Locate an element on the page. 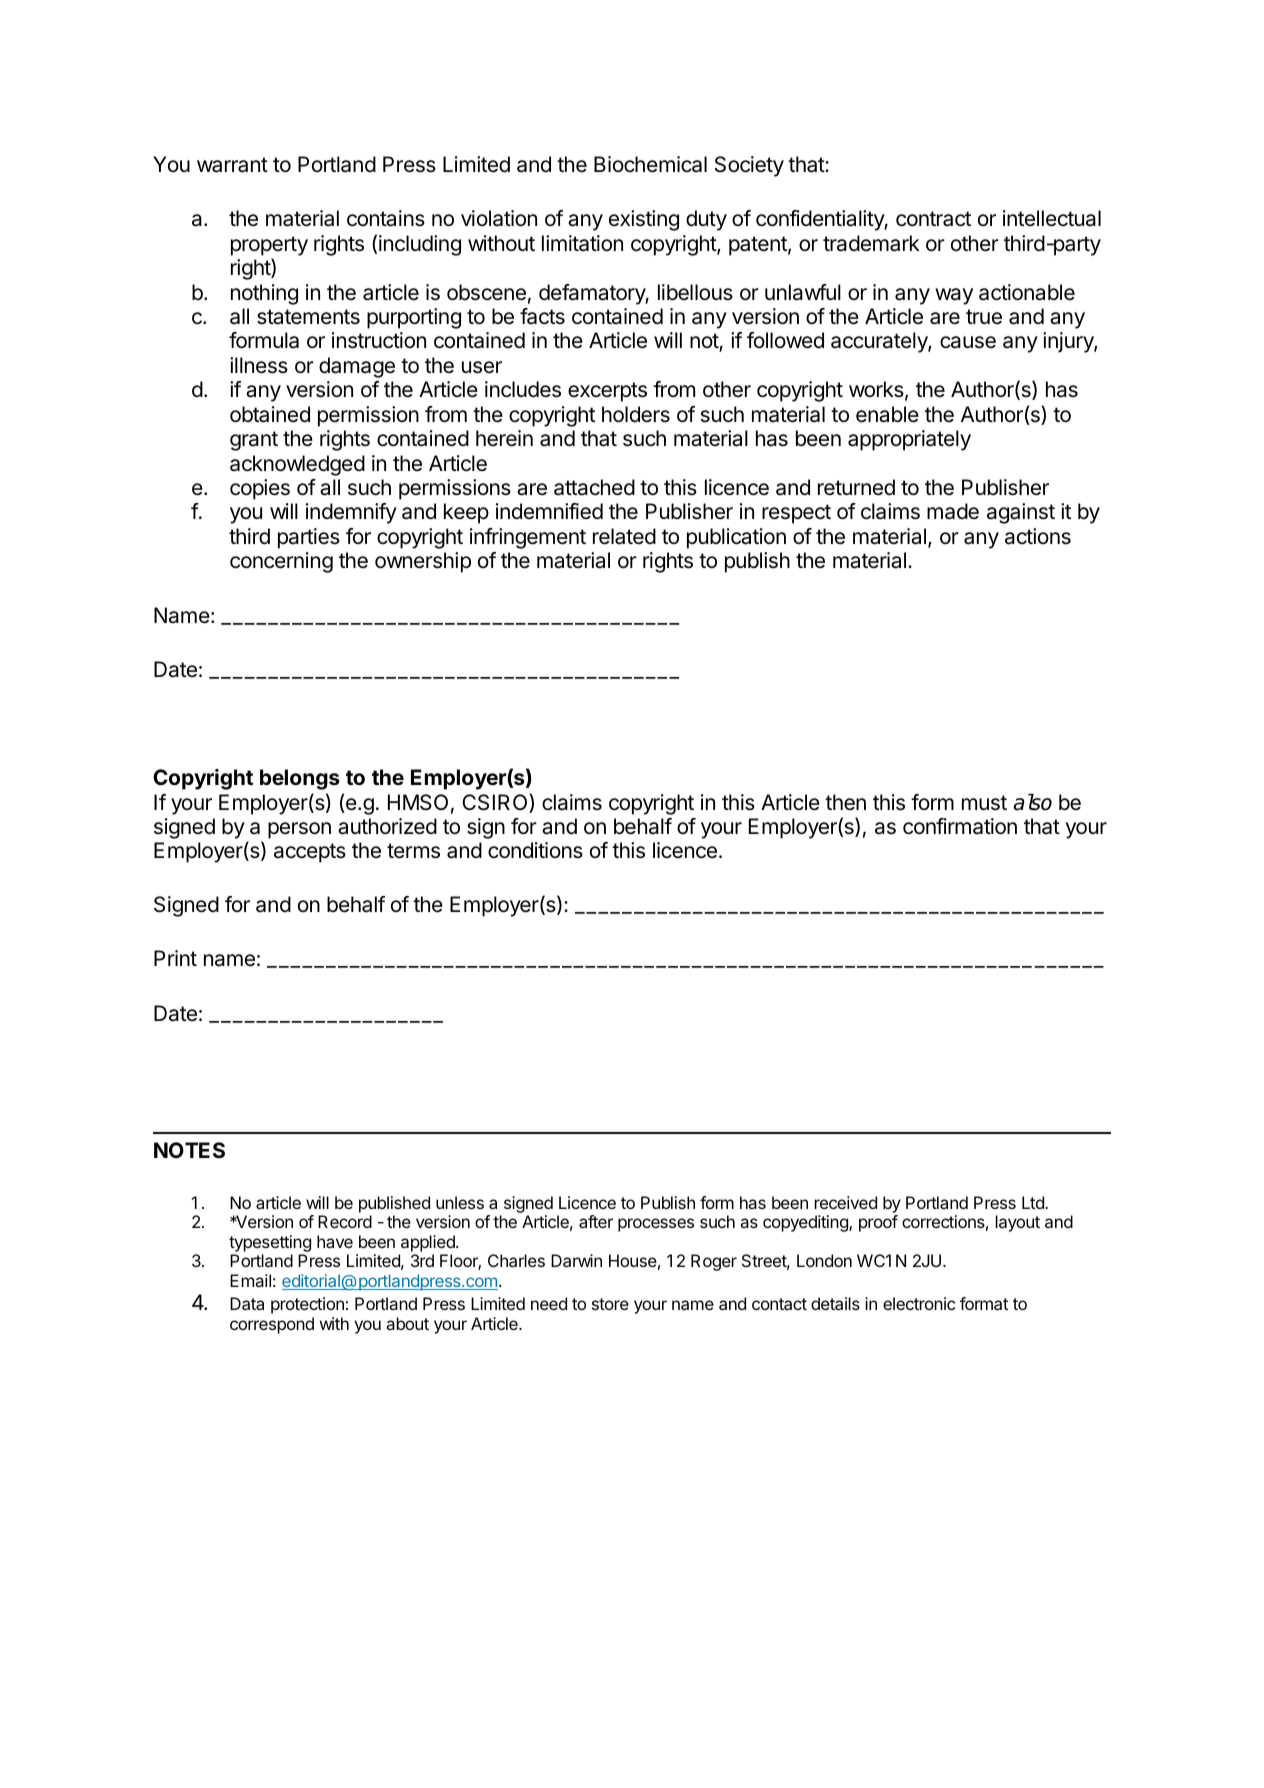 The height and width of the image is (1788, 1264). Ltd is located at coordinates (1034, 1202).
